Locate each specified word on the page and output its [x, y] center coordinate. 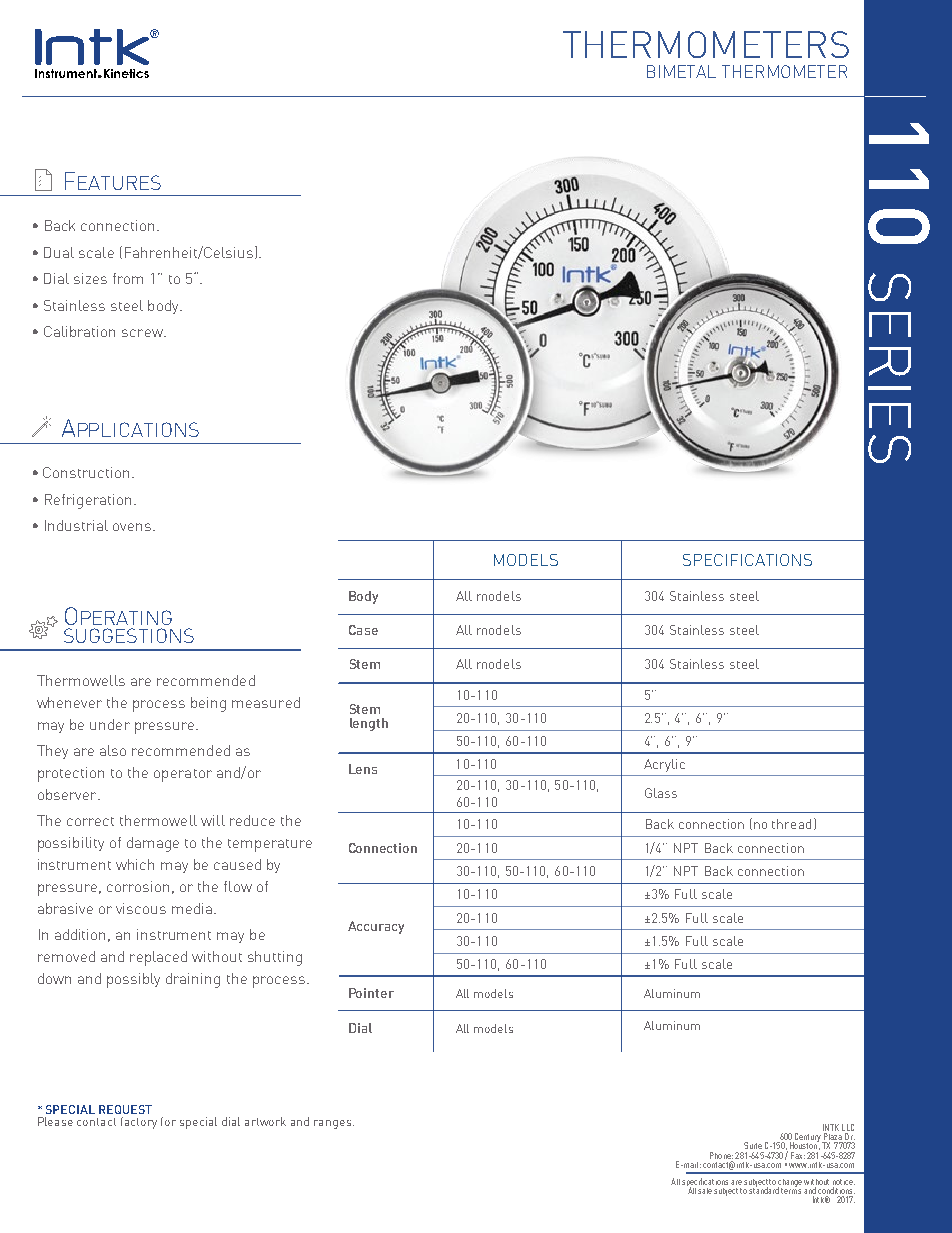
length [369, 724]
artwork [265, 1121]
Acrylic [664, 765]
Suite [753, 1145]
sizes [90, 278]
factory [139, 1123]
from [128, 278]
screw [143, 333]
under [110, 724]
